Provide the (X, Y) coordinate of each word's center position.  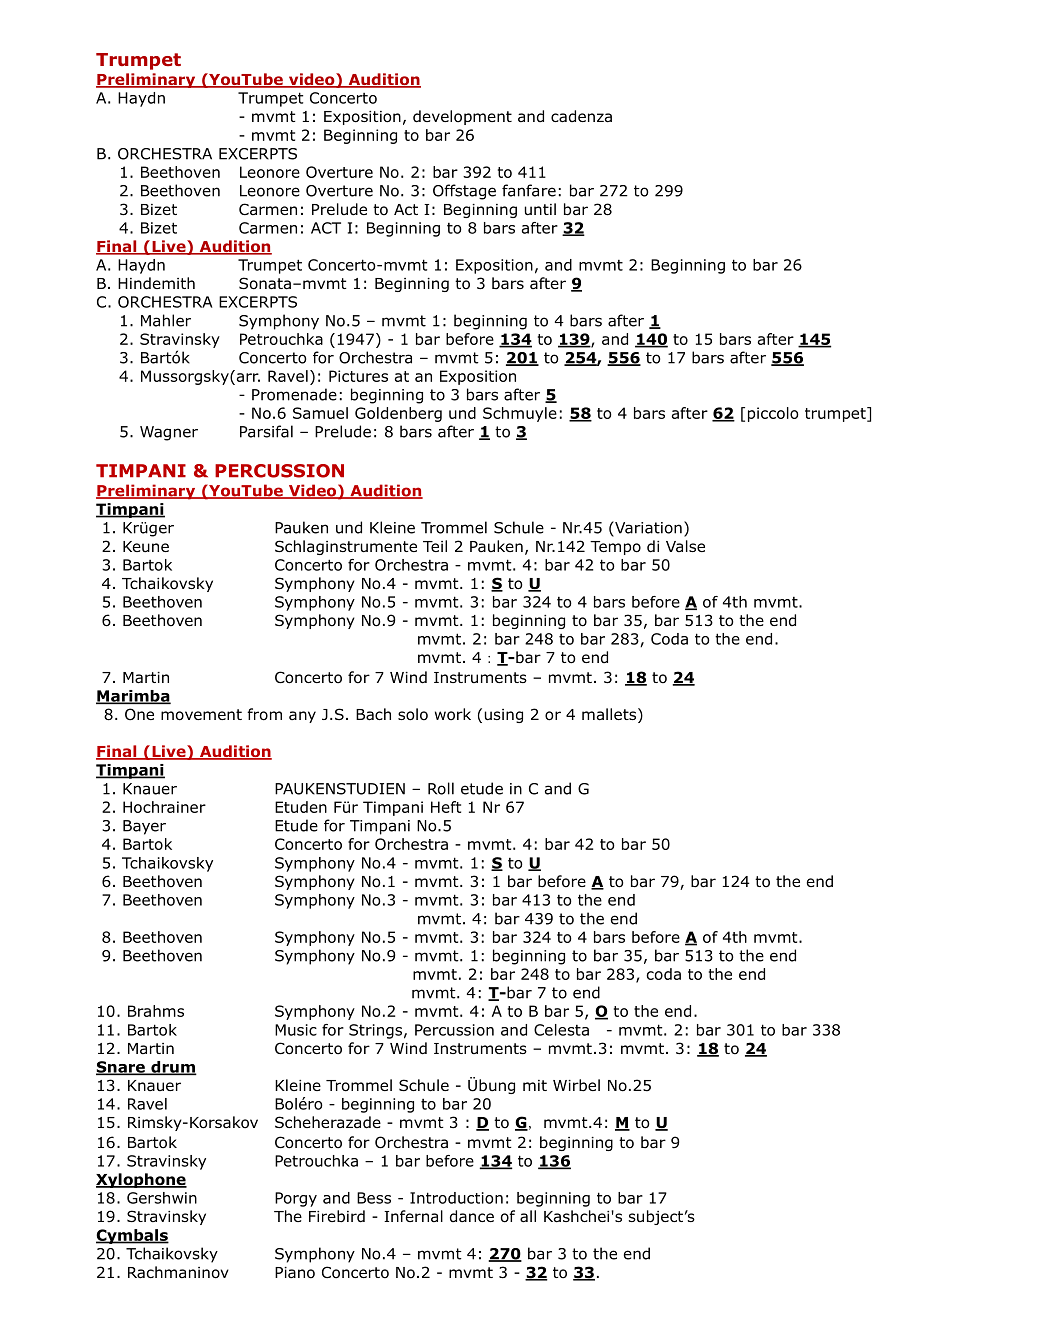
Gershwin (162, 1198)
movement (201, 715)
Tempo (615, 548)
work (453, 714)
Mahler (166, 320)
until (540, 209)
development (462, 117)
